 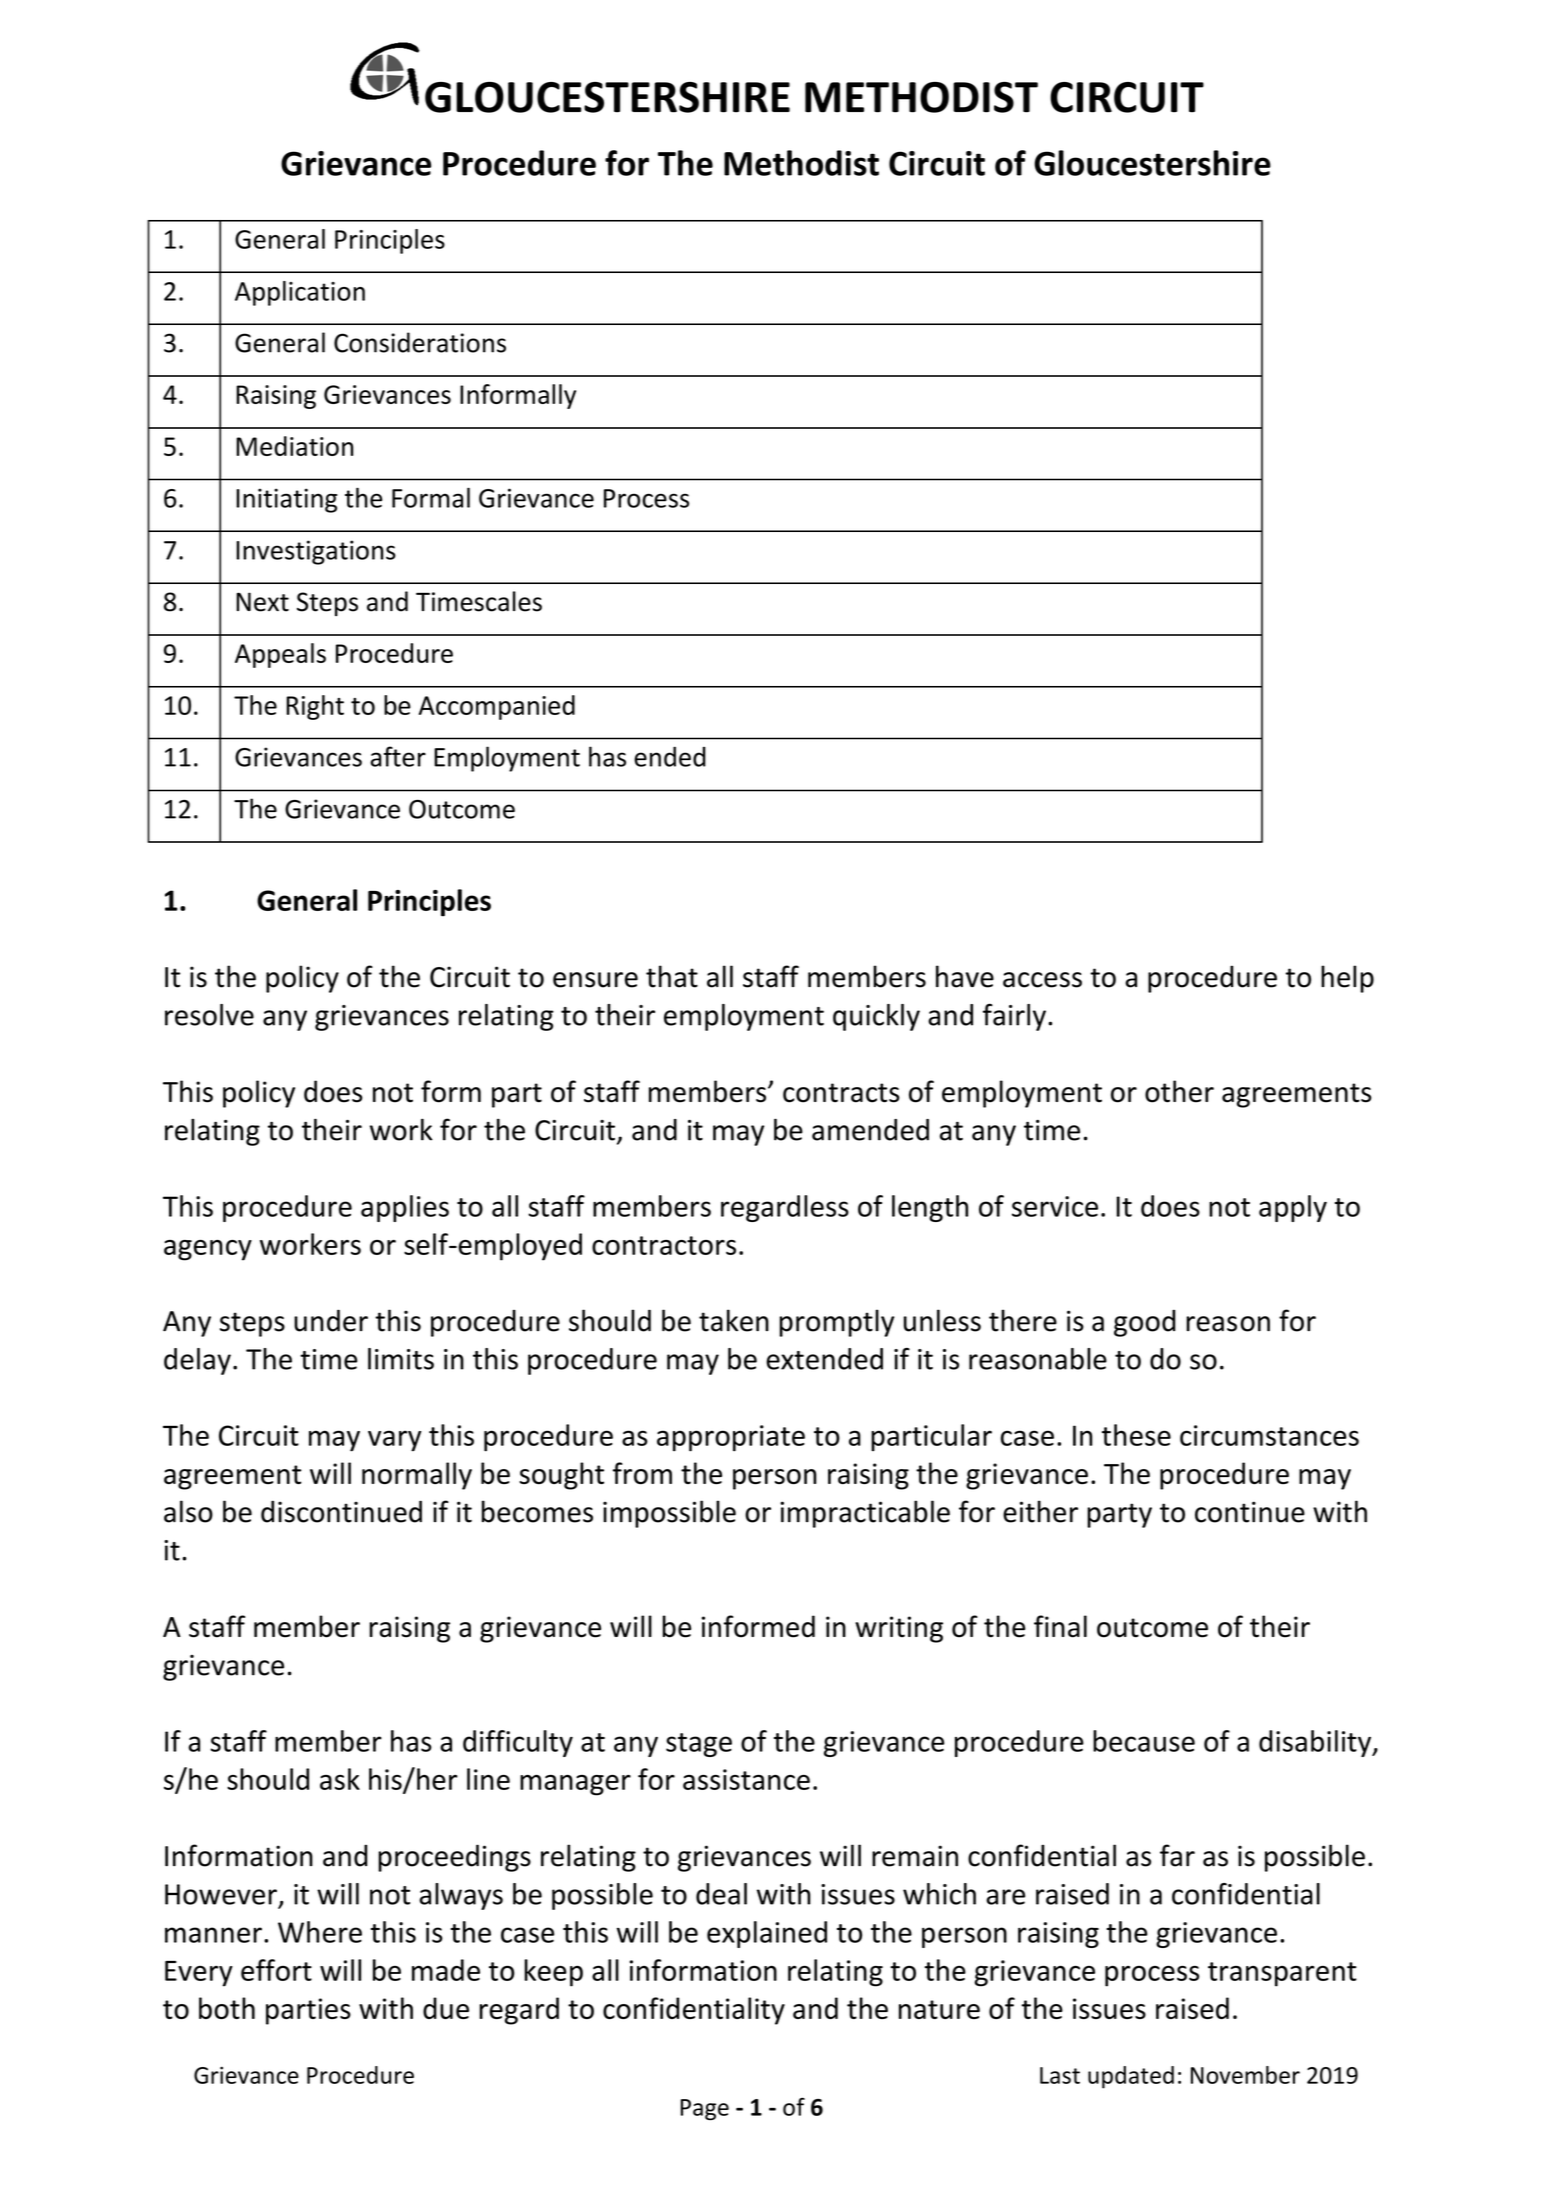 What do you see at coordinates (227, 2008) in the document?
I see `both` at bounding box center [227, 2008].
